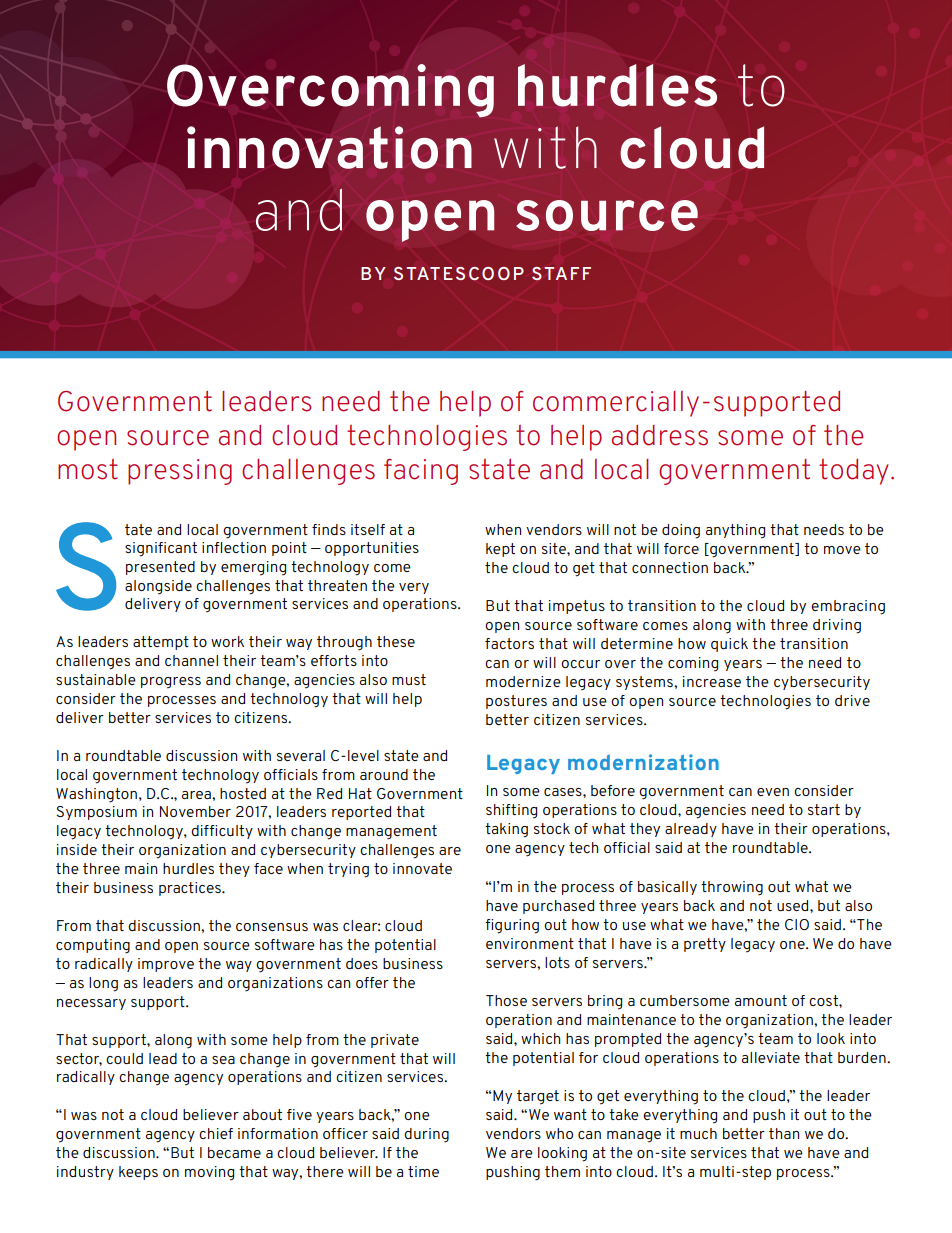 This screenshot has height=1233, width=952. Describe the element at coordinates (509, 643) in the screenshot. I see `factors` at that location.
